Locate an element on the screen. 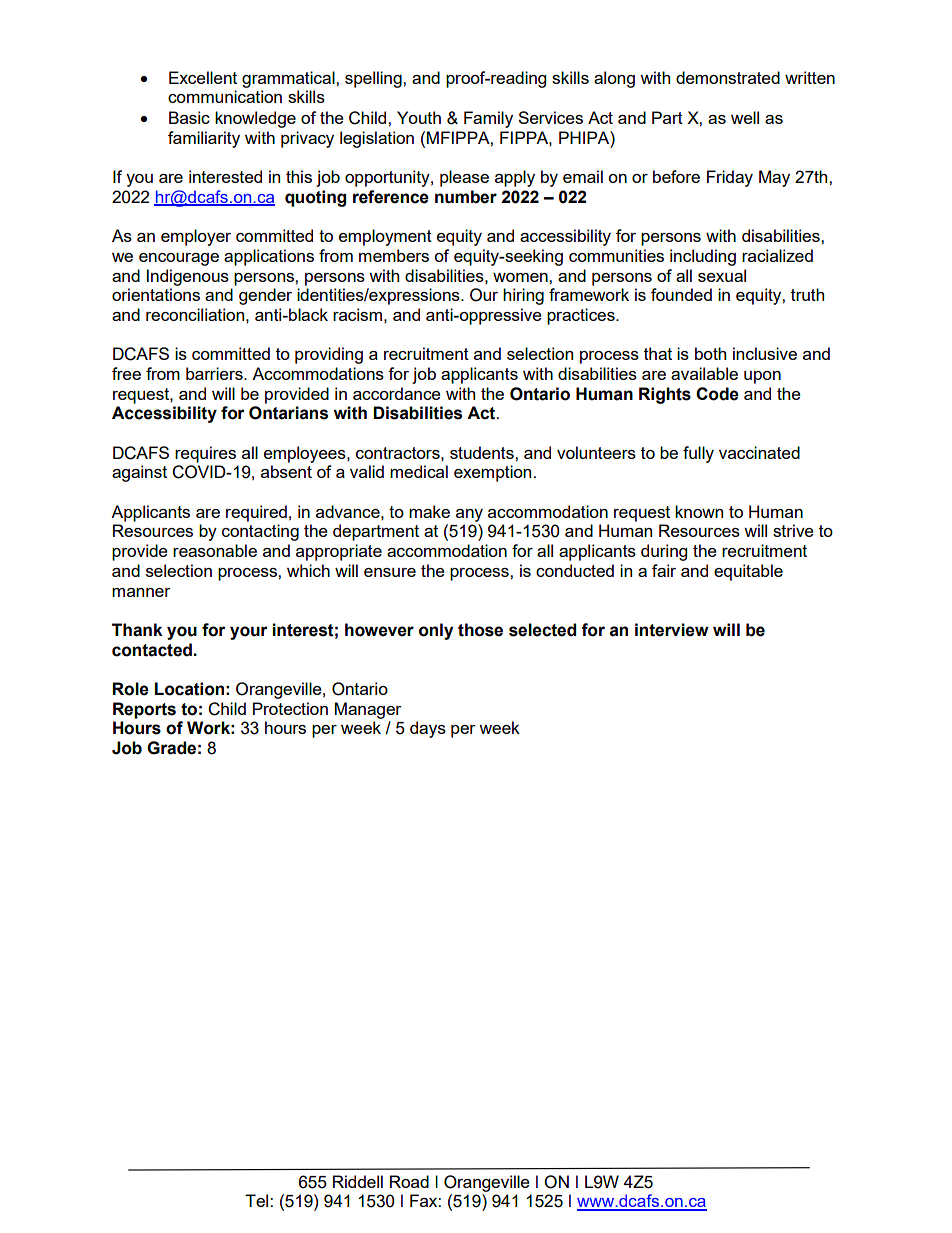 Image resolution: width=952 pixels, height=1233 pixels. Family is located at coordinates (488, 119).
